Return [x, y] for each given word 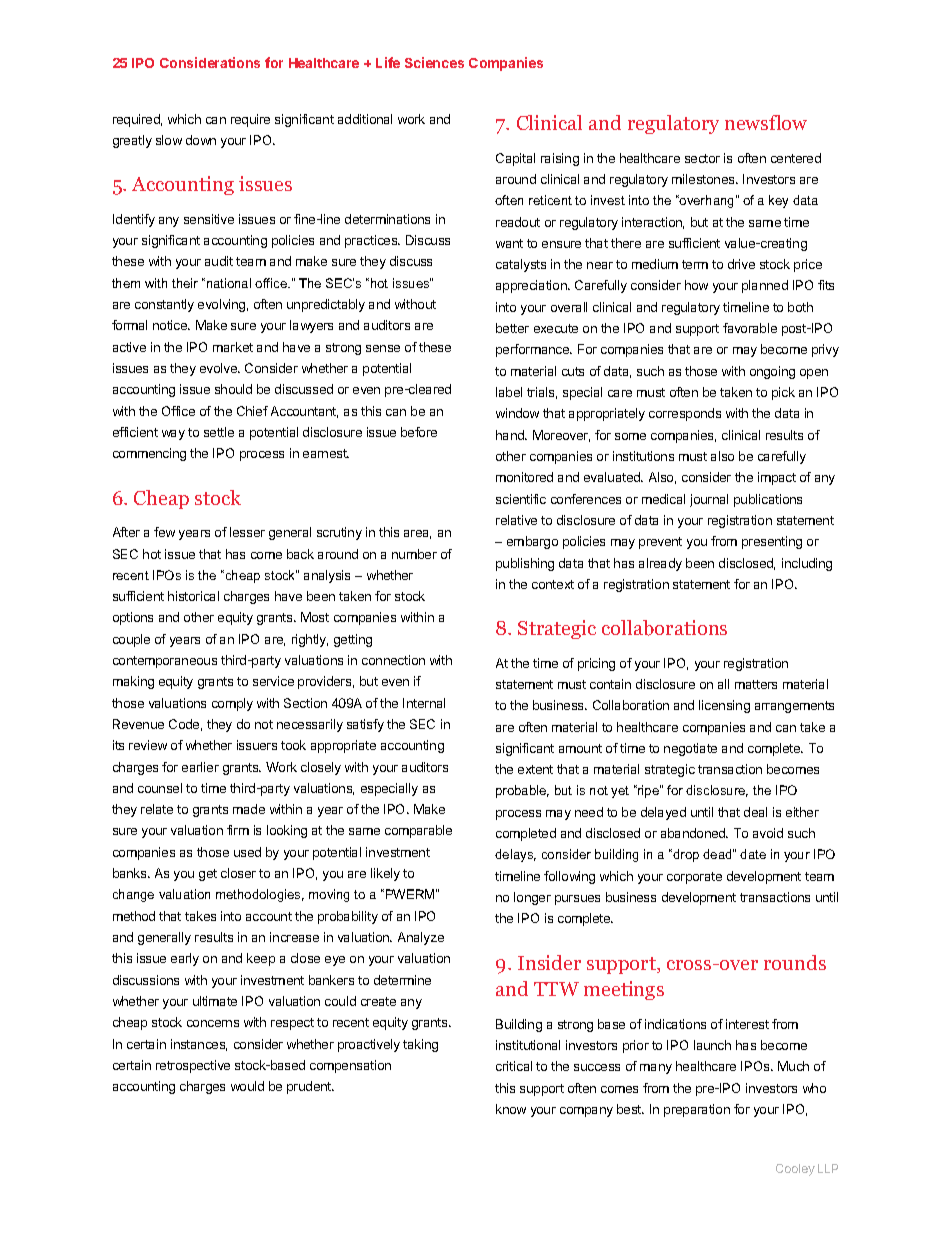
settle [219, 432]
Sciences [434, 62]
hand [511, 435]
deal [755, 812]
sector [702, 158]
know [511, 1109]
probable [522, 791]
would [247, 1086]
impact [777, 478]
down [201, 140]
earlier [200, 767]
